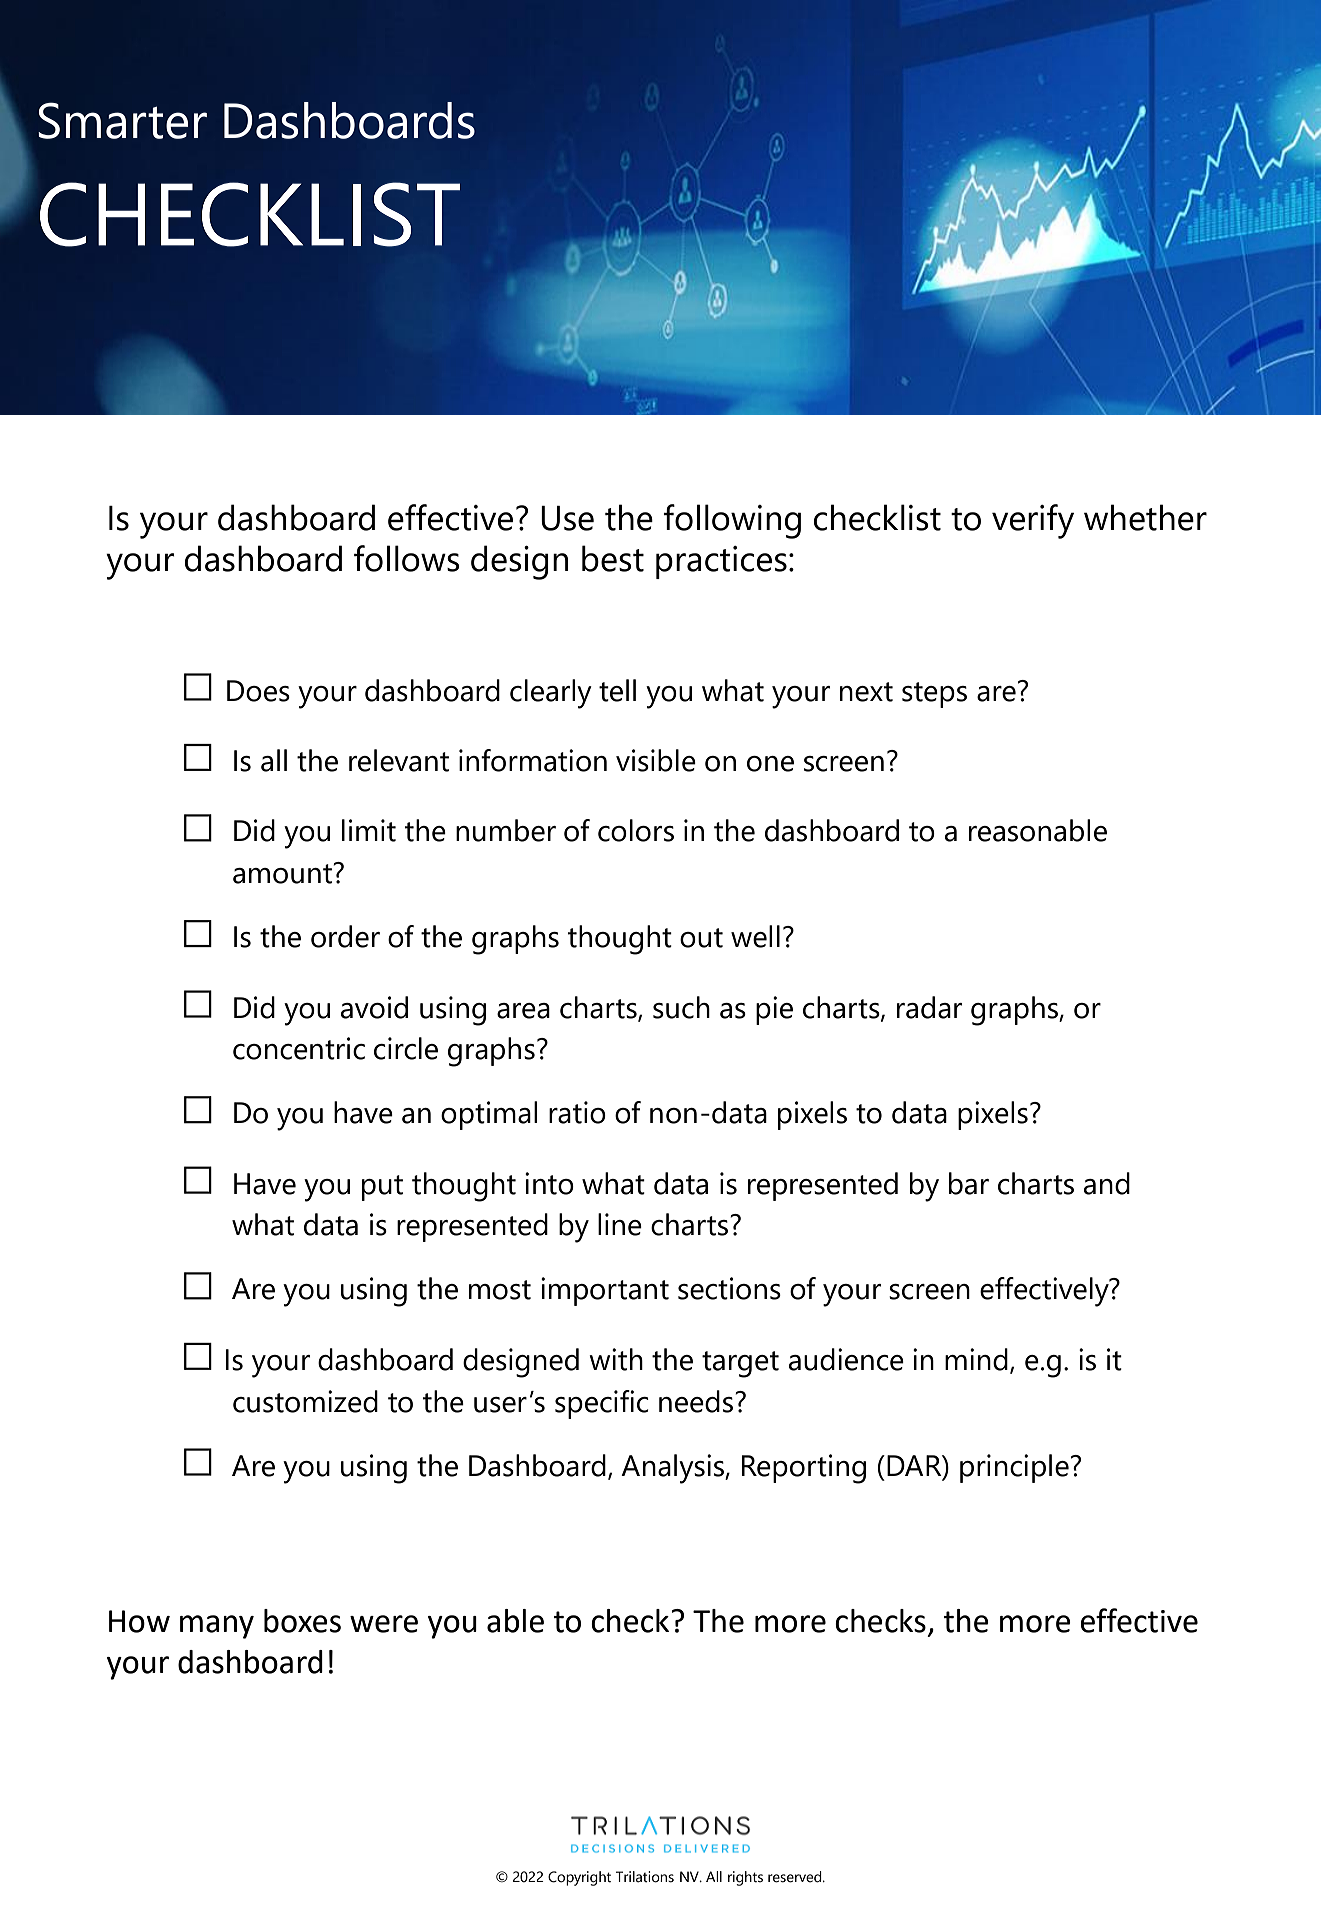 This screenshot has height=1908, width=1321. I want to click on concentric, so click(299, 1048).
